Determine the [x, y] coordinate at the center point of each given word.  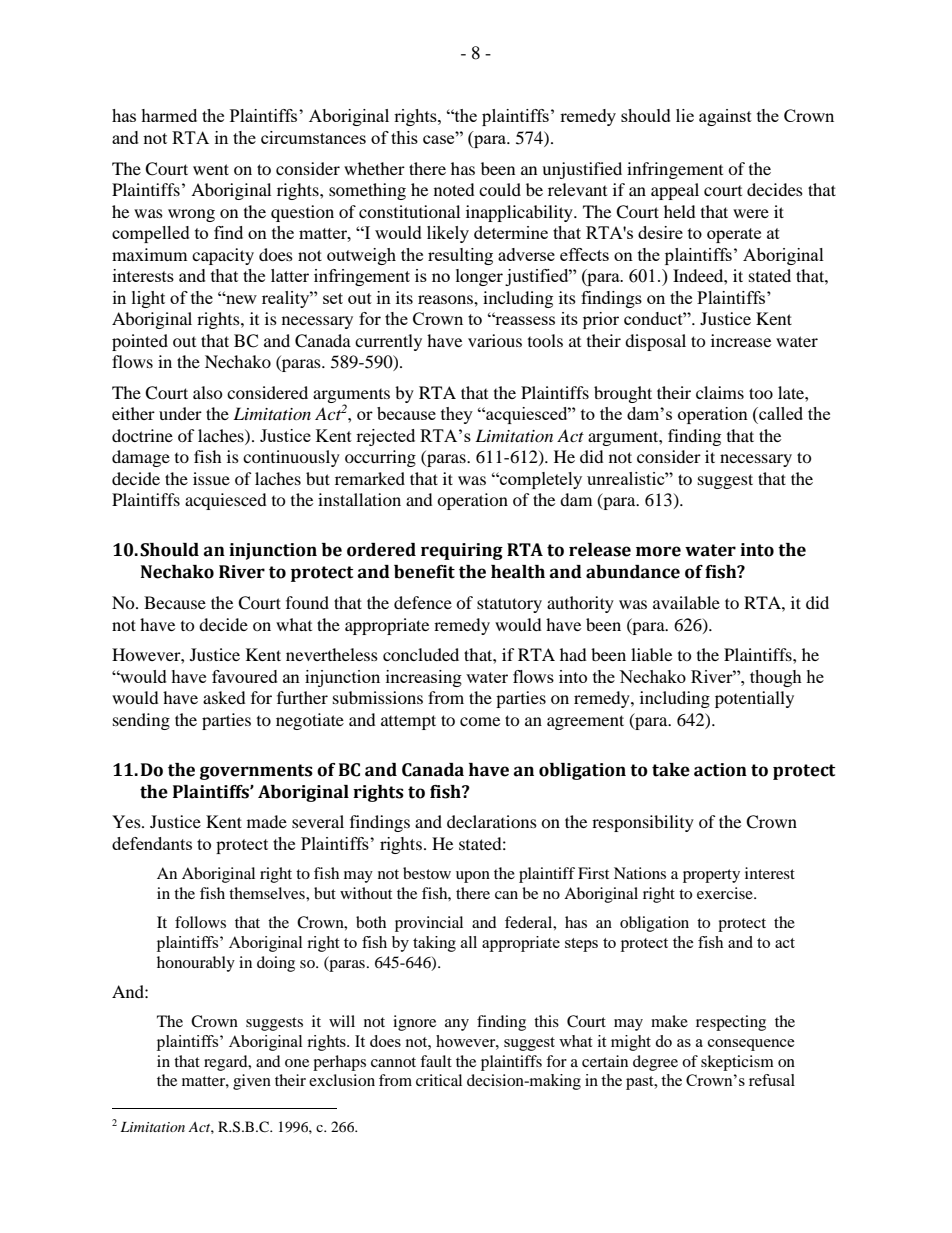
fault [436, 1061]
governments [256, 772]
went [211, 169]
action [720, 770]
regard [227, 1063]
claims [720, 392]
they [457, 415]
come [480, 721]
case [440, 138]
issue [211, 478]
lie [685, 115]
